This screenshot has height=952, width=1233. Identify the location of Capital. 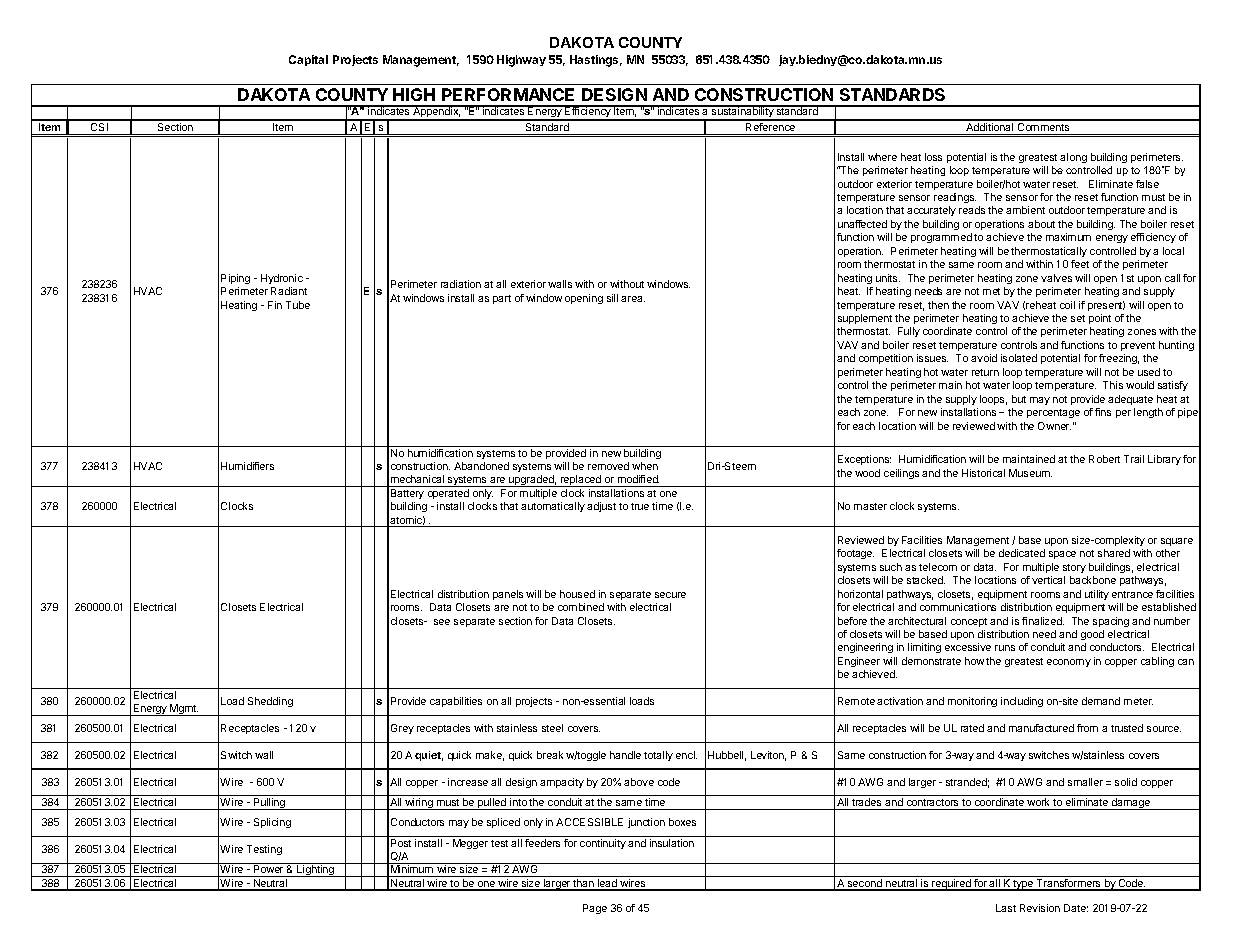
(308, 60).
